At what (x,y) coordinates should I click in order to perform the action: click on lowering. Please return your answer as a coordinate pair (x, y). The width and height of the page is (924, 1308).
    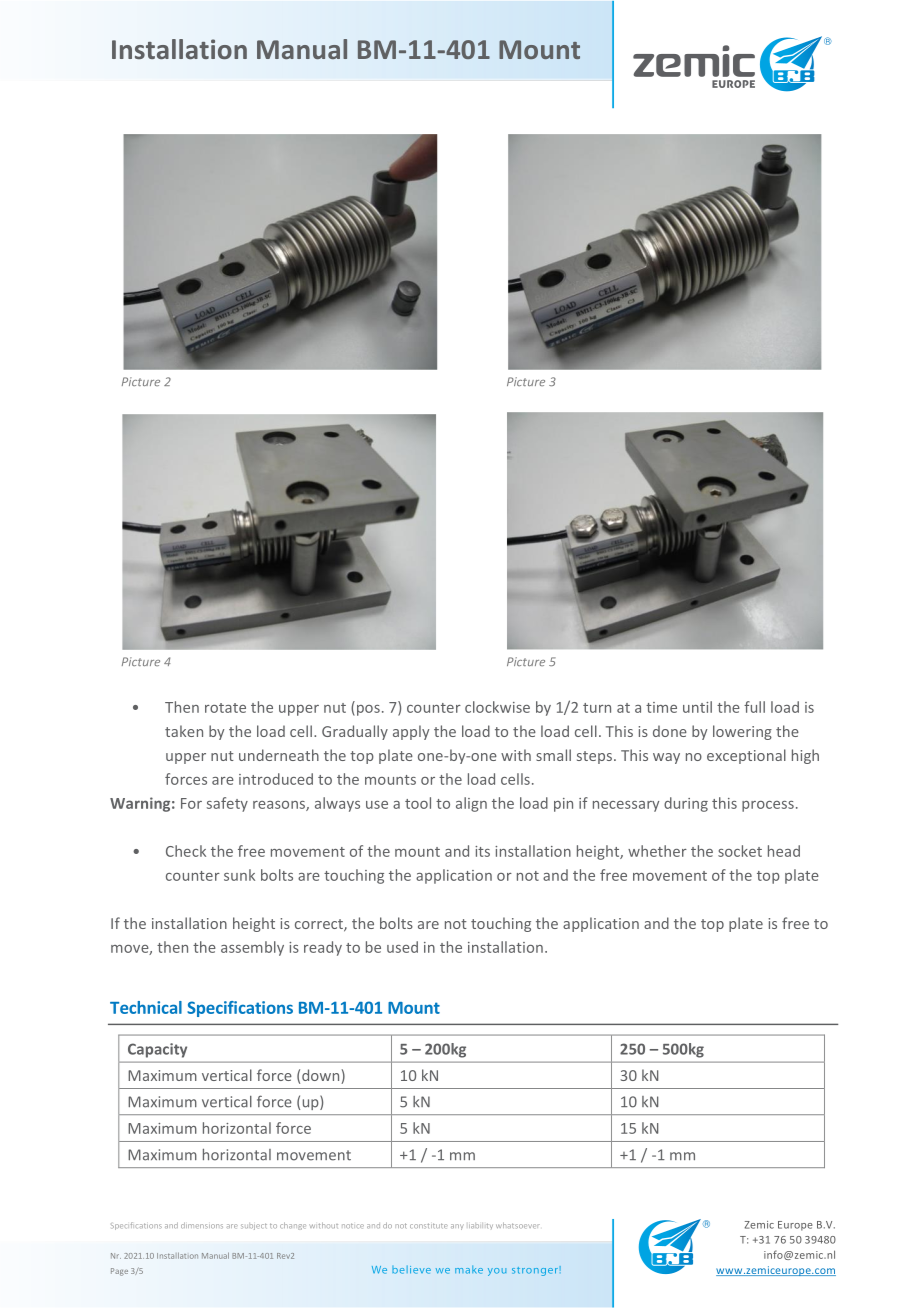
    Looking at the image, I should click on (742, 732).
